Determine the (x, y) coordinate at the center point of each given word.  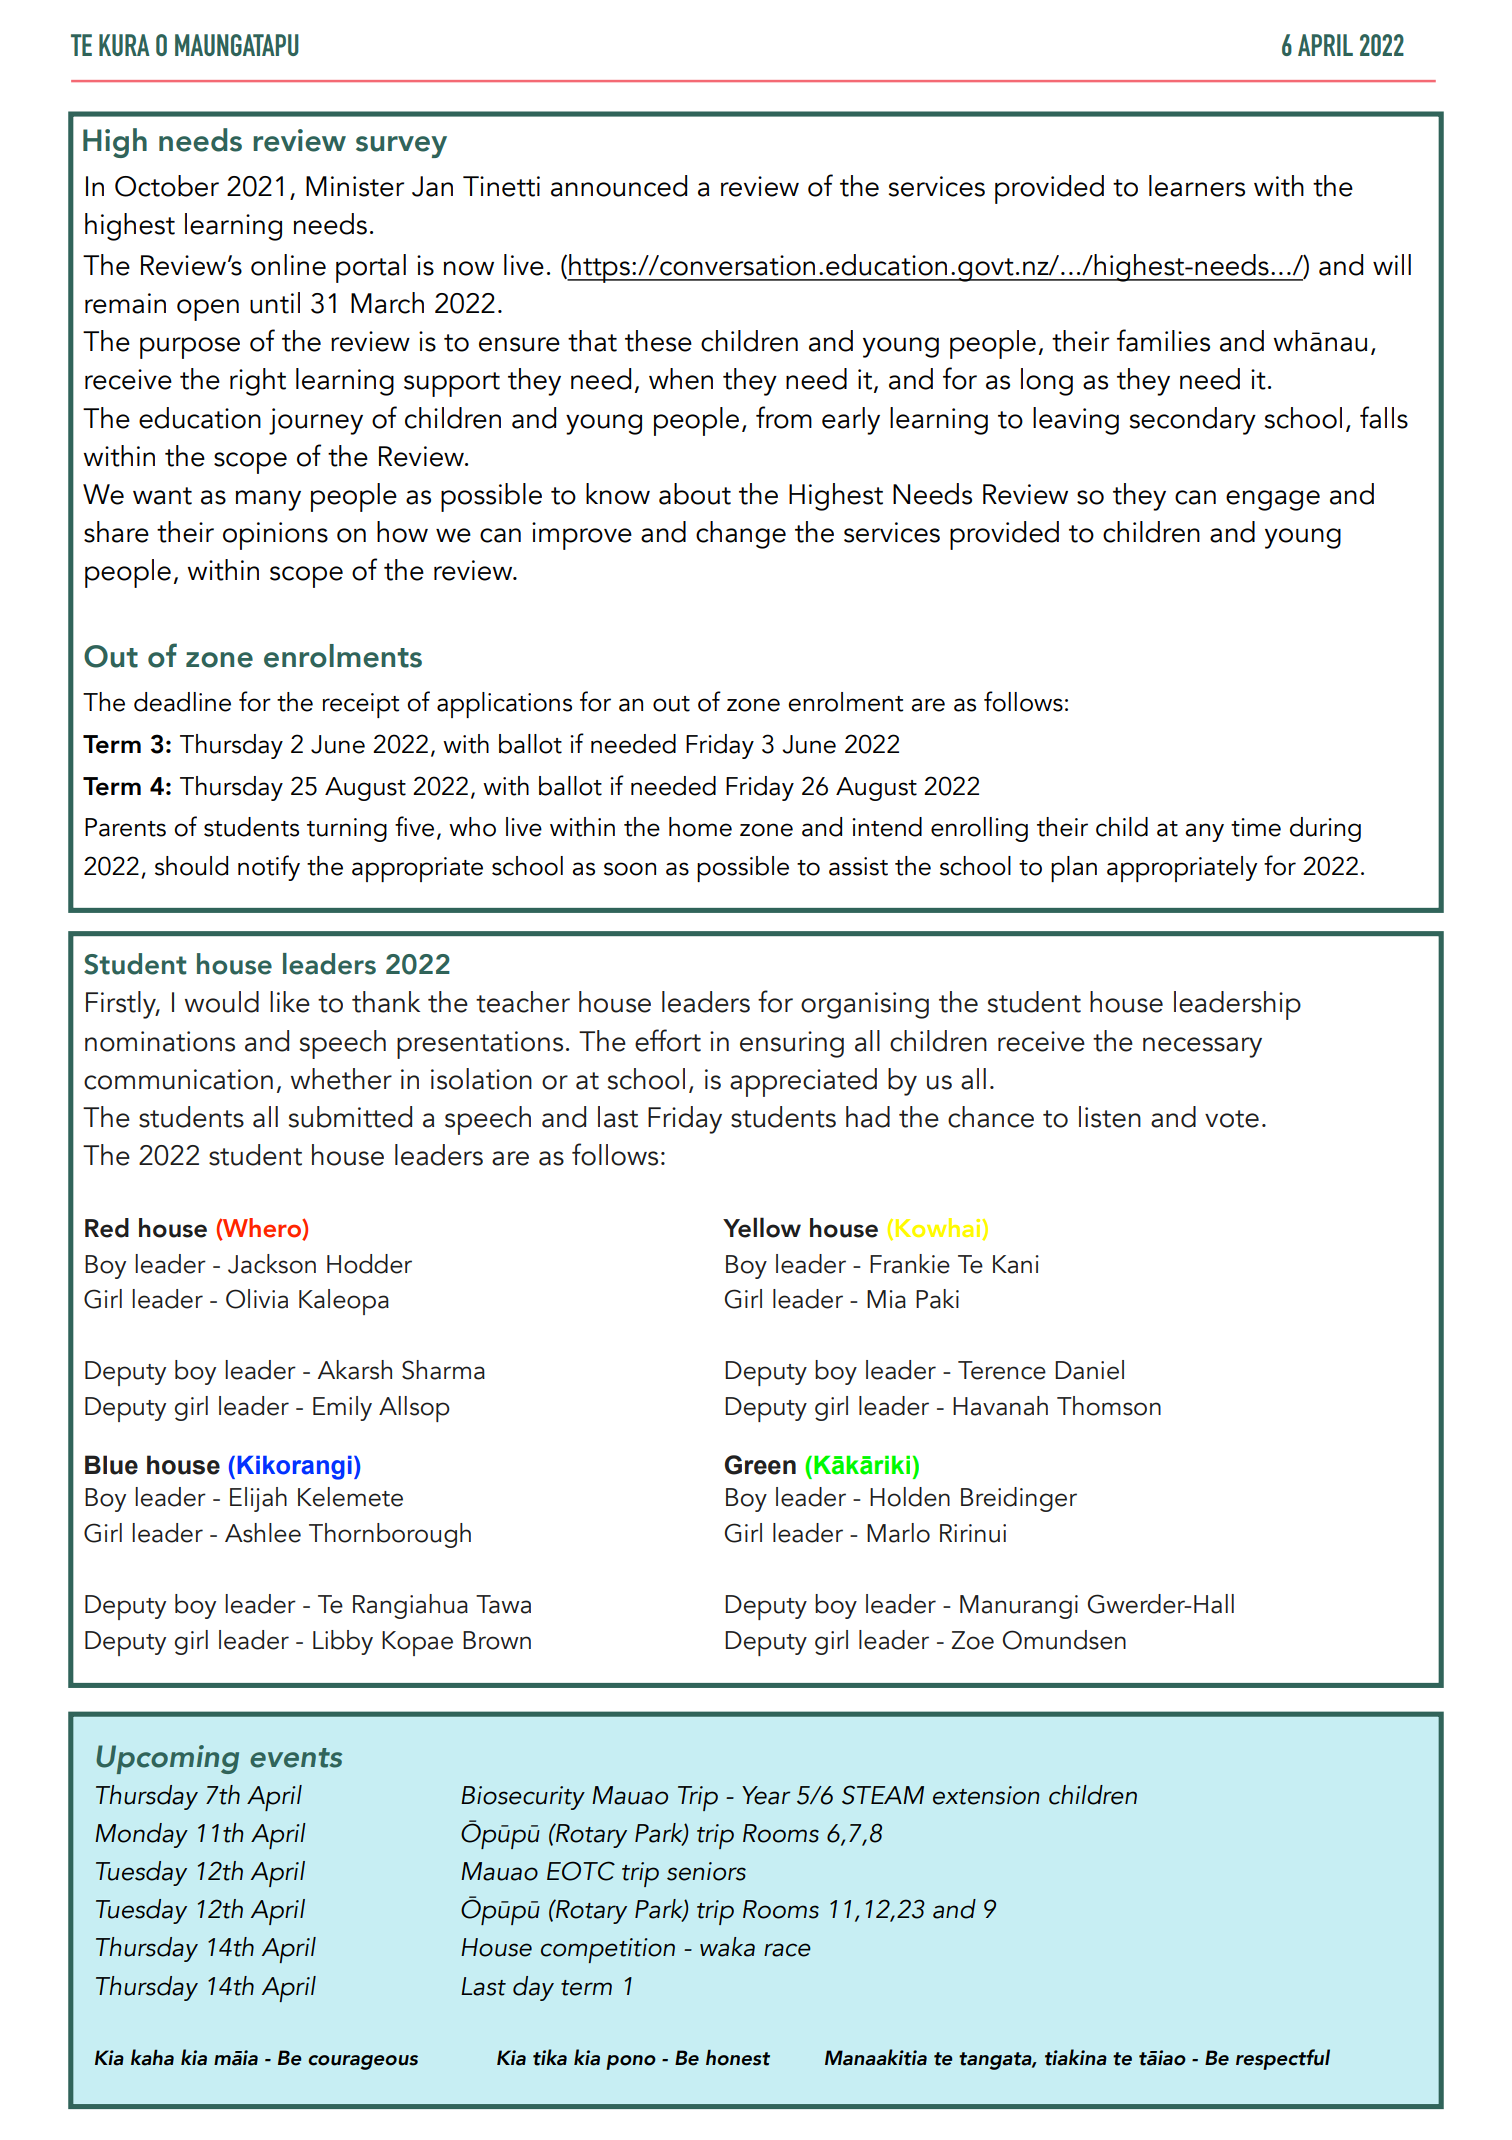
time (1256, 827)
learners (1197, 186)
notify (269, 868)
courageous (363, 2062)
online (288, 265)
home (700, 827)
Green (760, 1465)
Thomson (1109, 1406)
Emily (342, 1408)
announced (619, 186)
